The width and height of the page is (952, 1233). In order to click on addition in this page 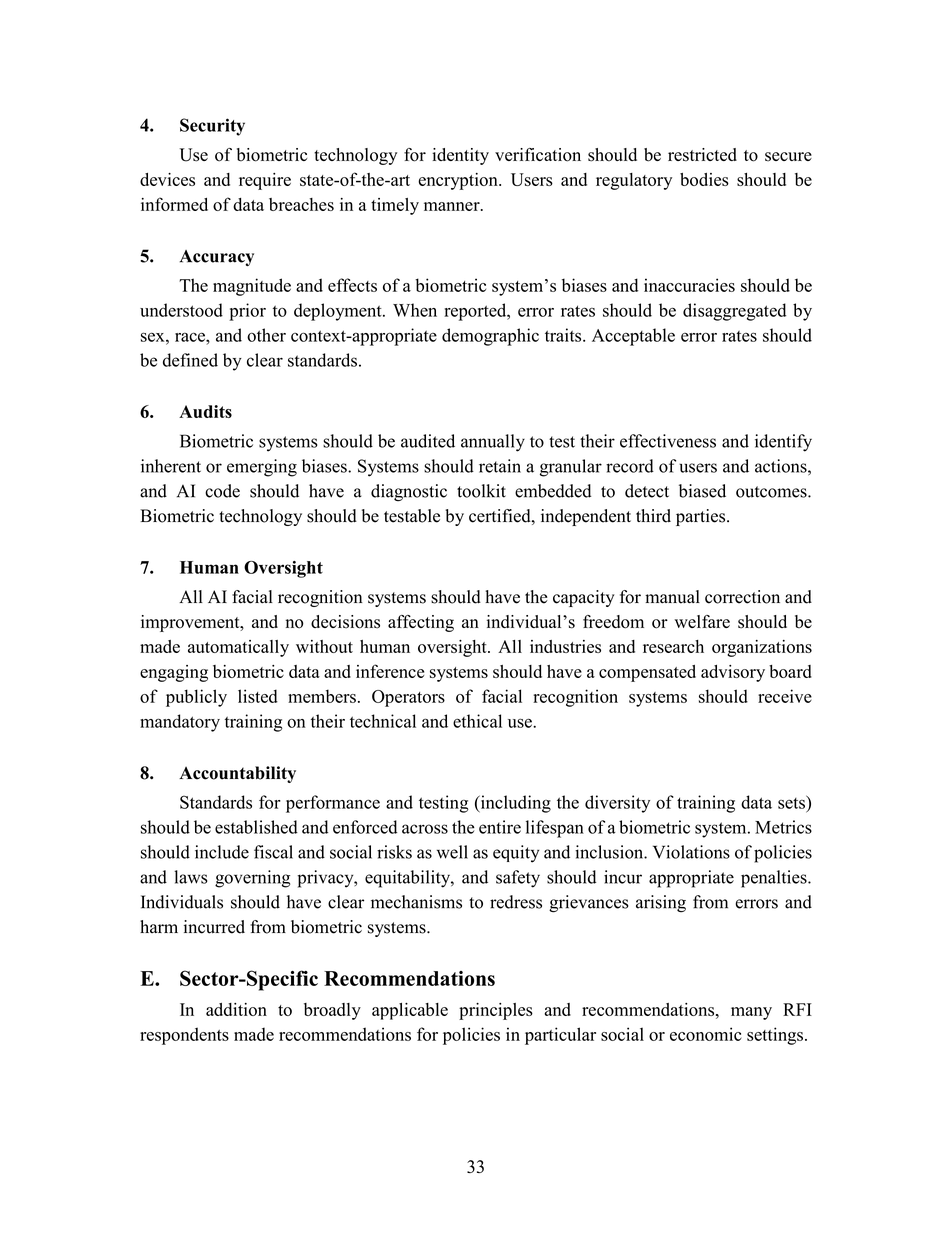, I will do `click(236, 1009)`.
